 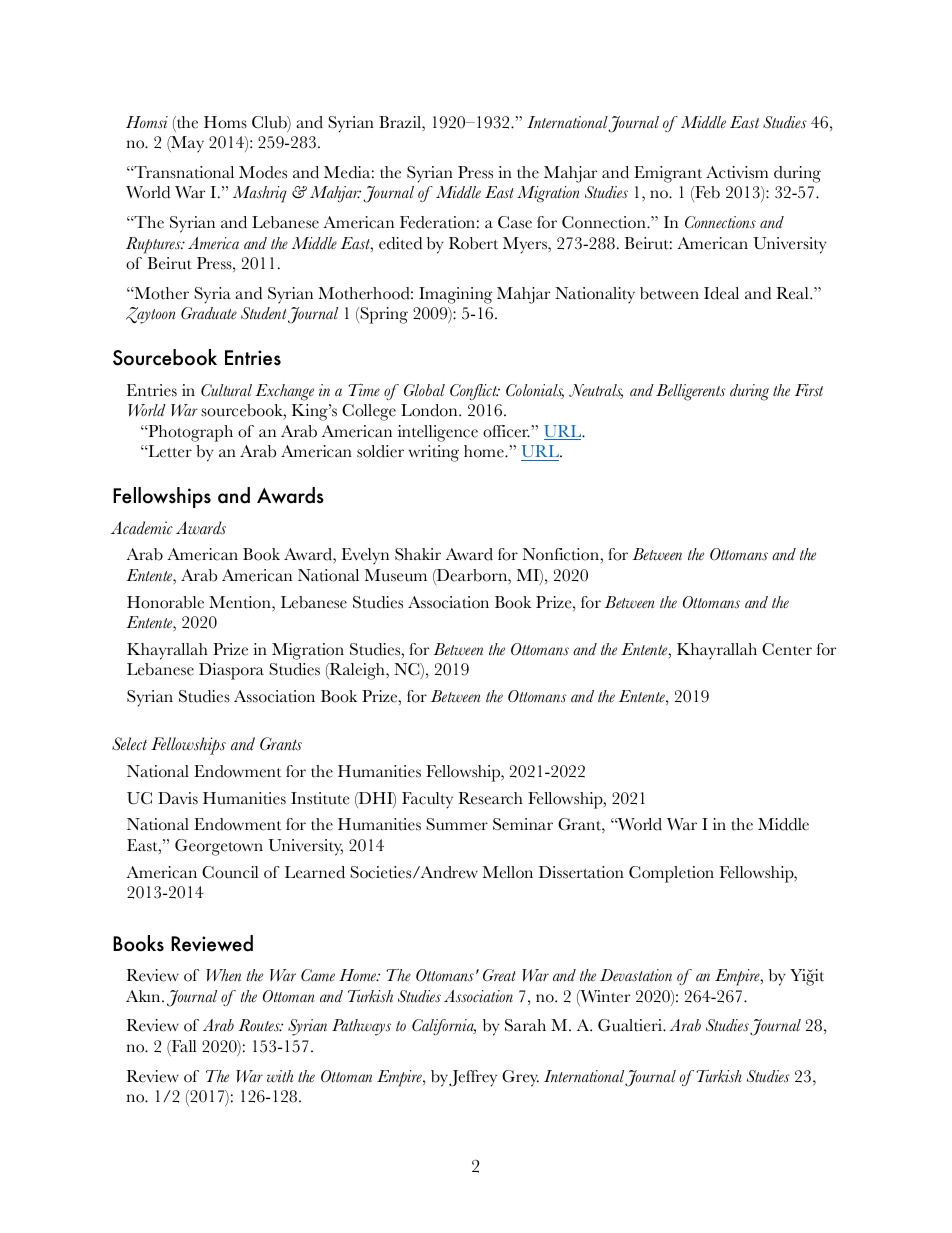 What do you see at coordinates (260, 1025) in the screenshot?
I see `Routes` at bounding box center [260, 1025].
